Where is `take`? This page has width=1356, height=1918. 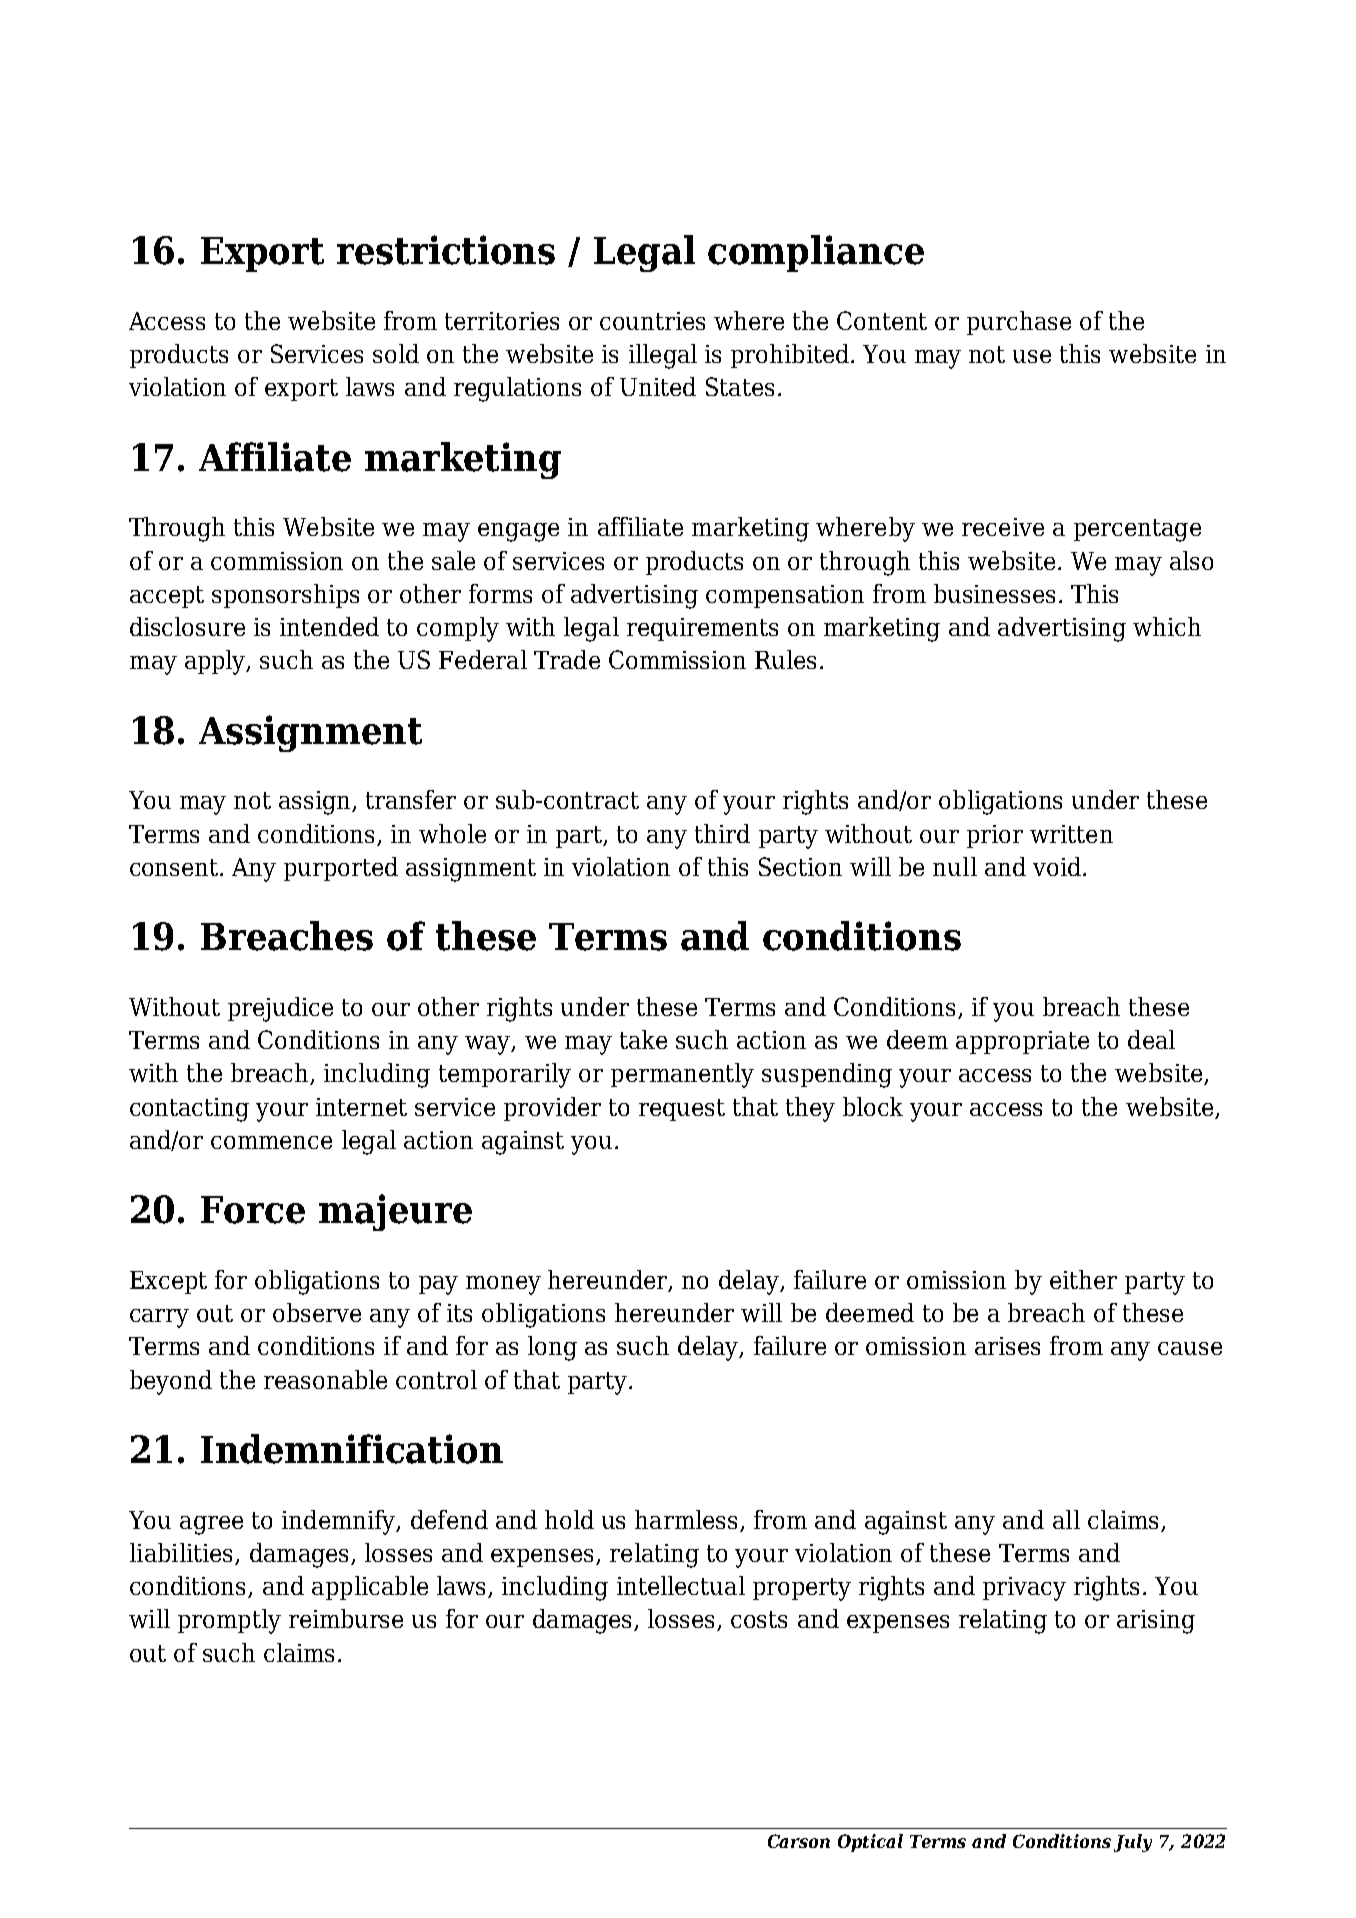
take is located at coordinates (643, 1039).
